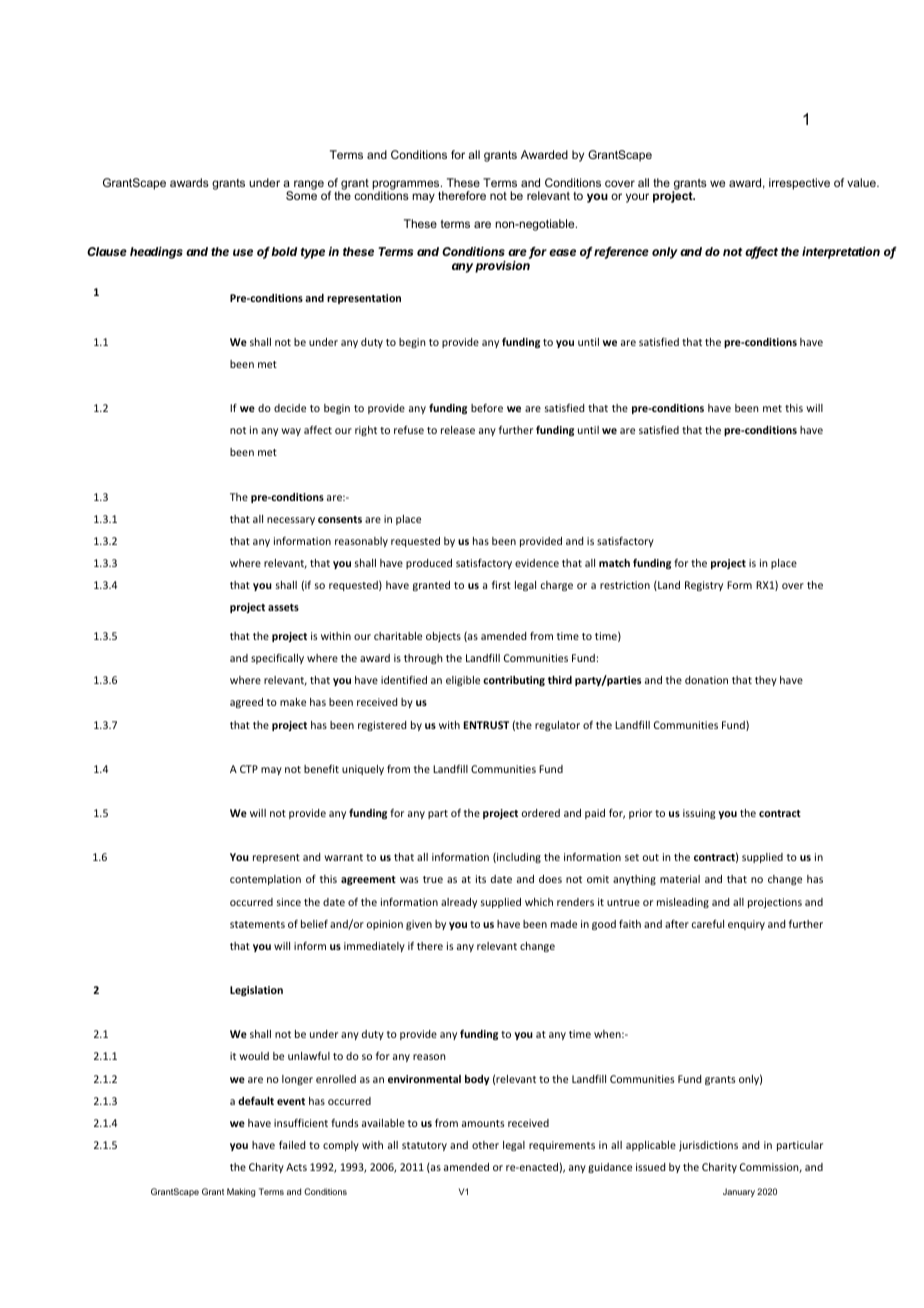  I want to click on agreed, so click(246, 703).
